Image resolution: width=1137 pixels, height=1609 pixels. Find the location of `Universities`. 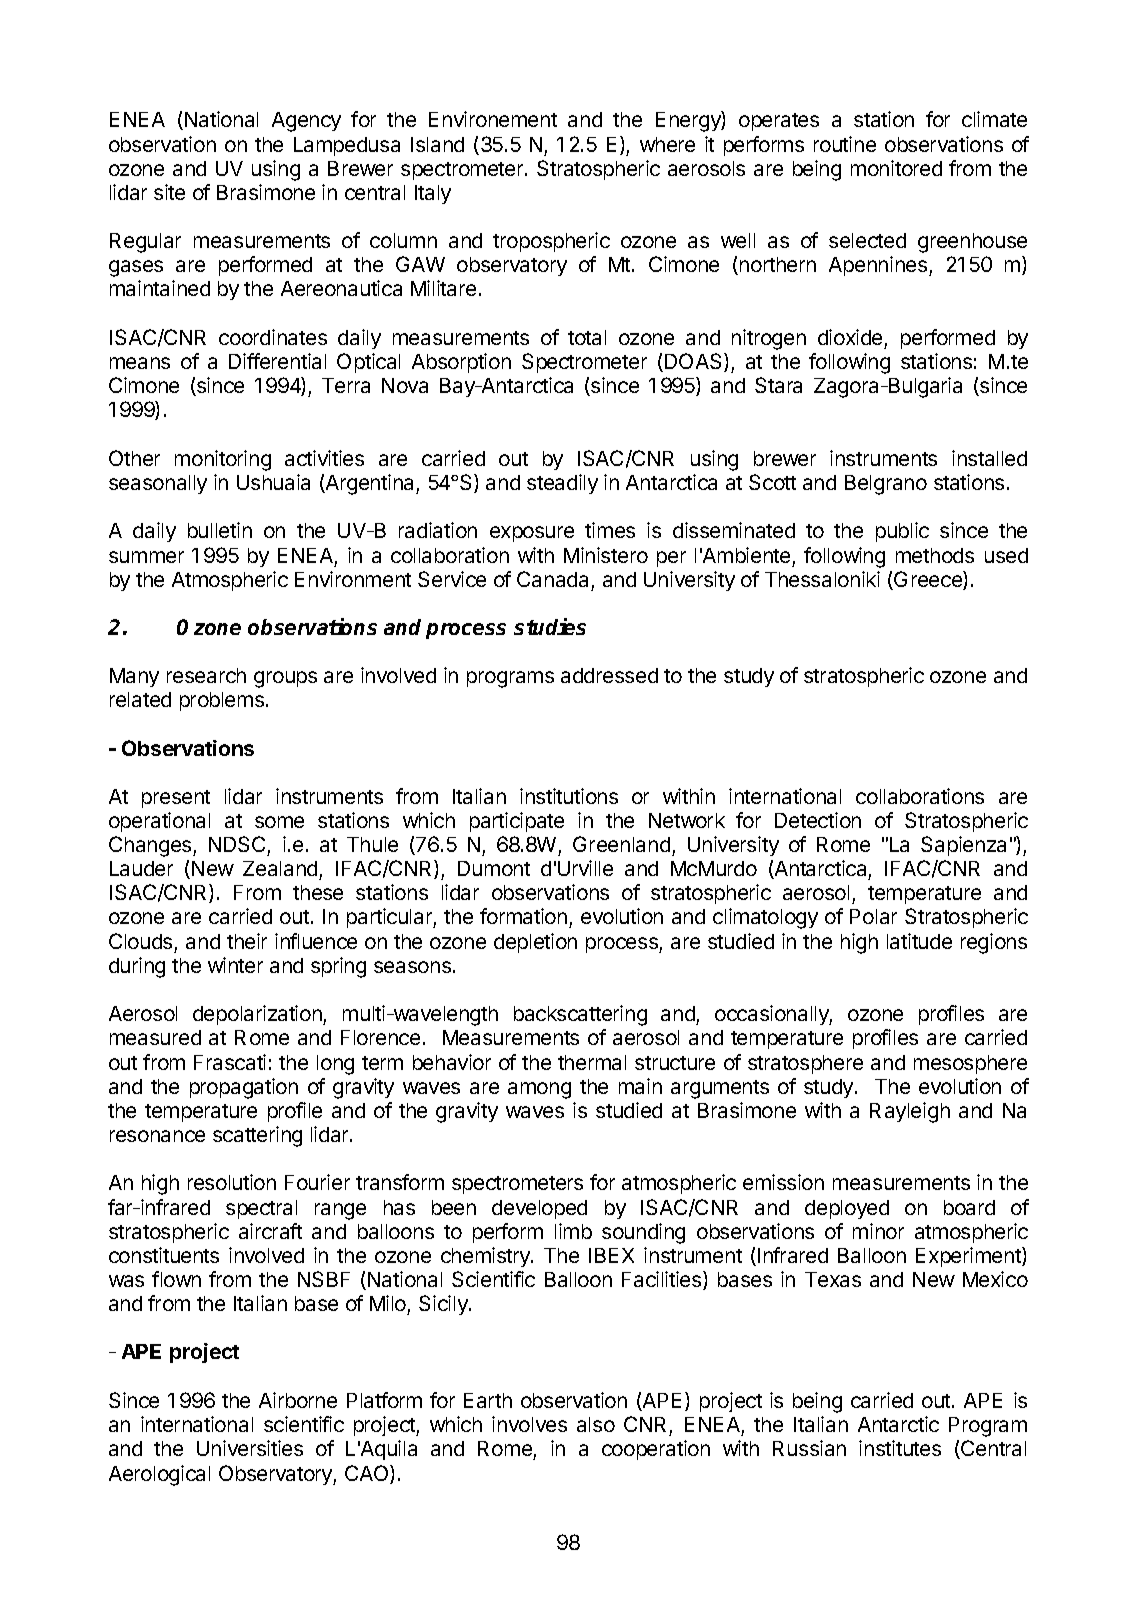

Universities is located at coordinates (250, 1448).
